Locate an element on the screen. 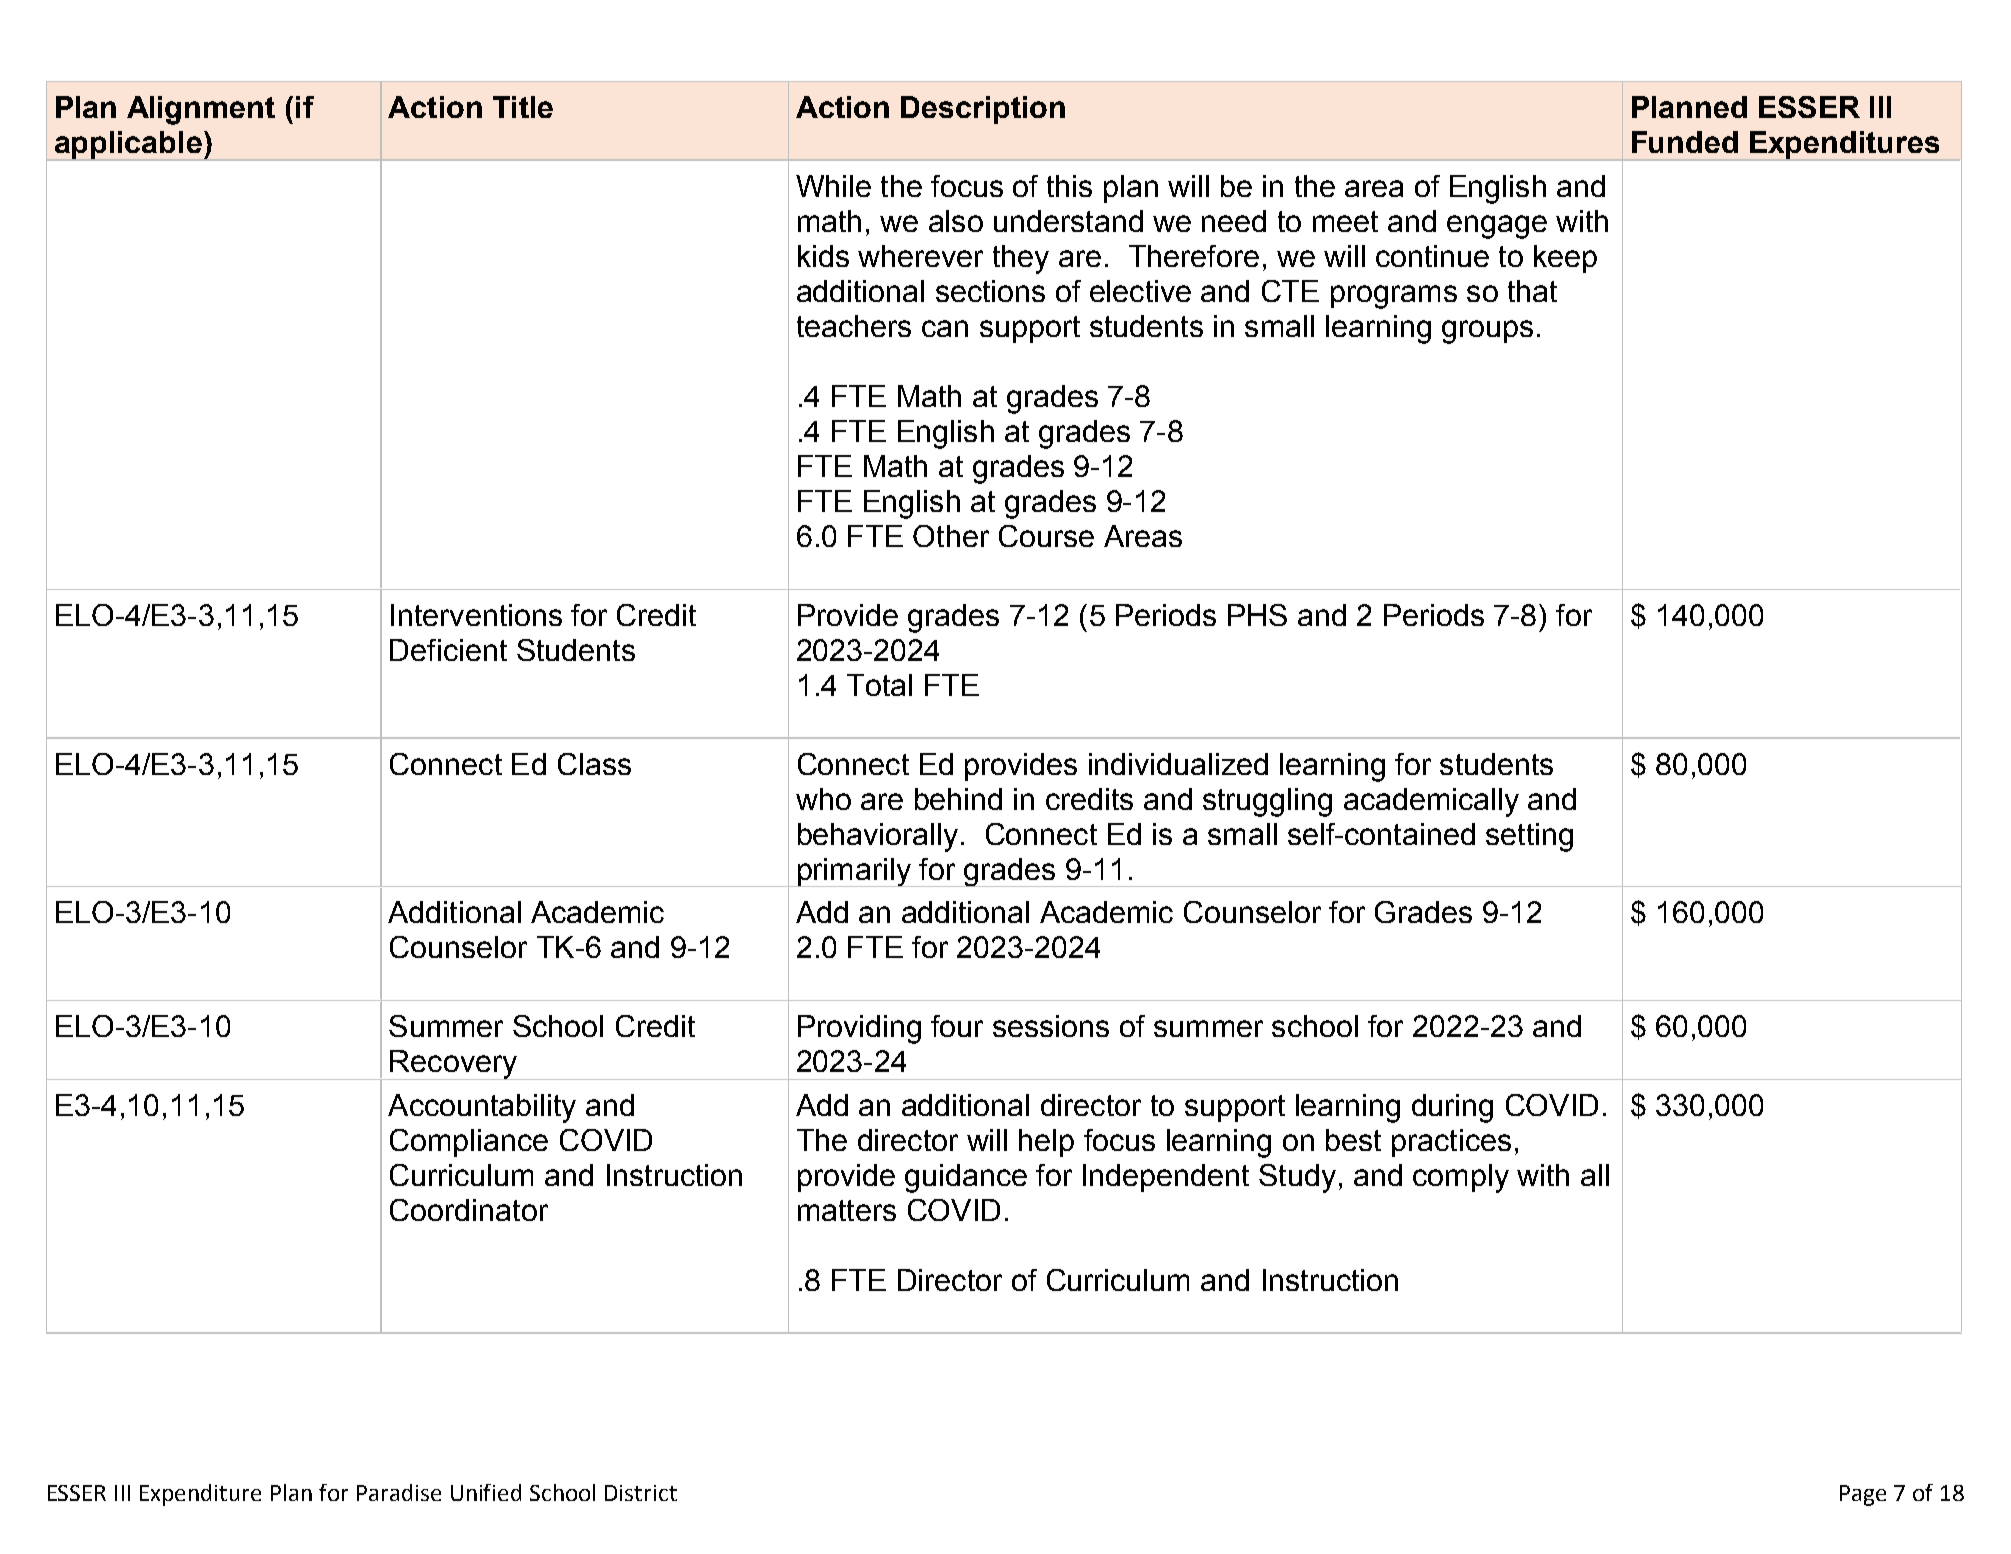 The image size is (2011, 1554). setting is located at coordinates (1529, 837).
